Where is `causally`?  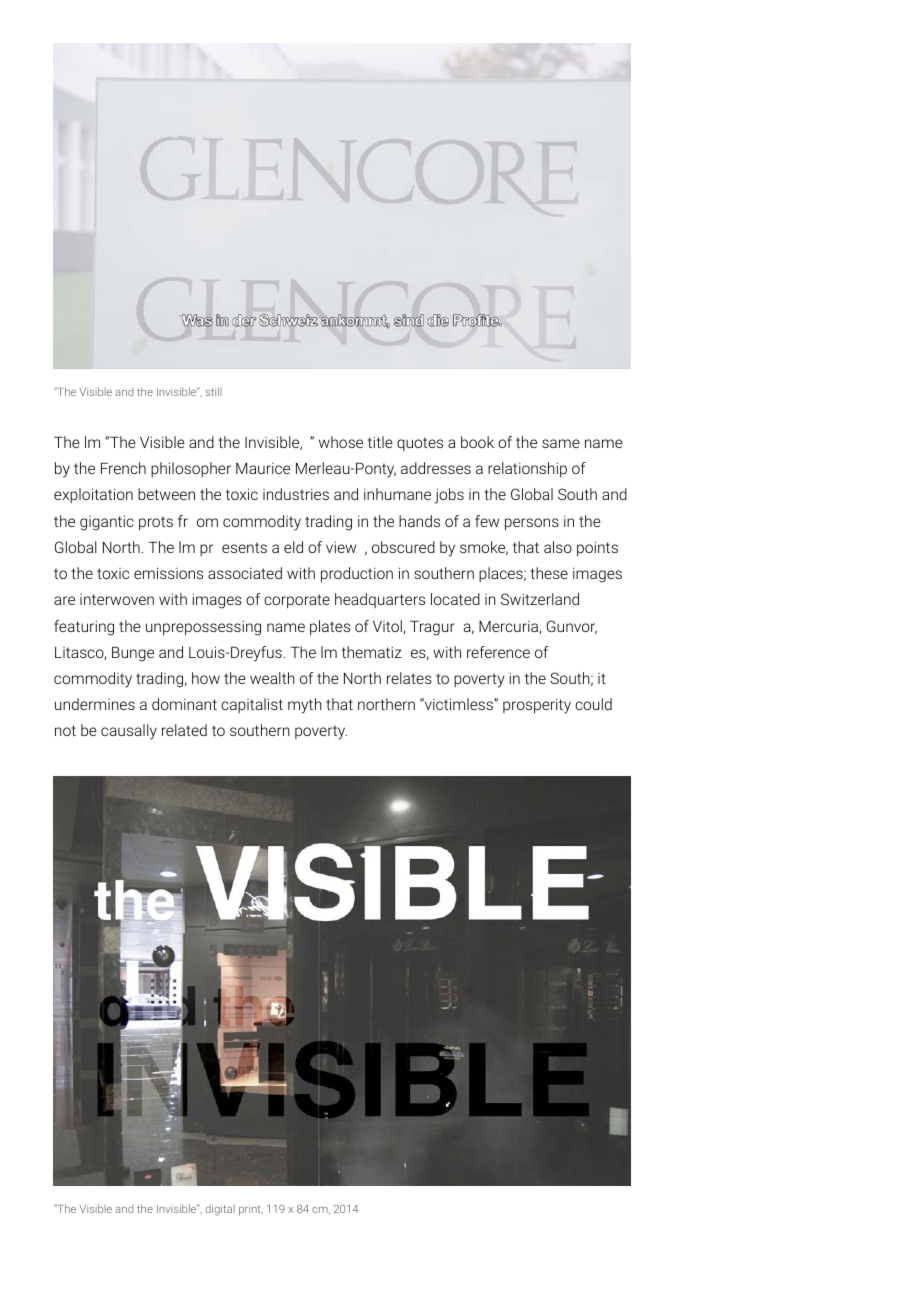 causally is located at coordinates (129, 732).
